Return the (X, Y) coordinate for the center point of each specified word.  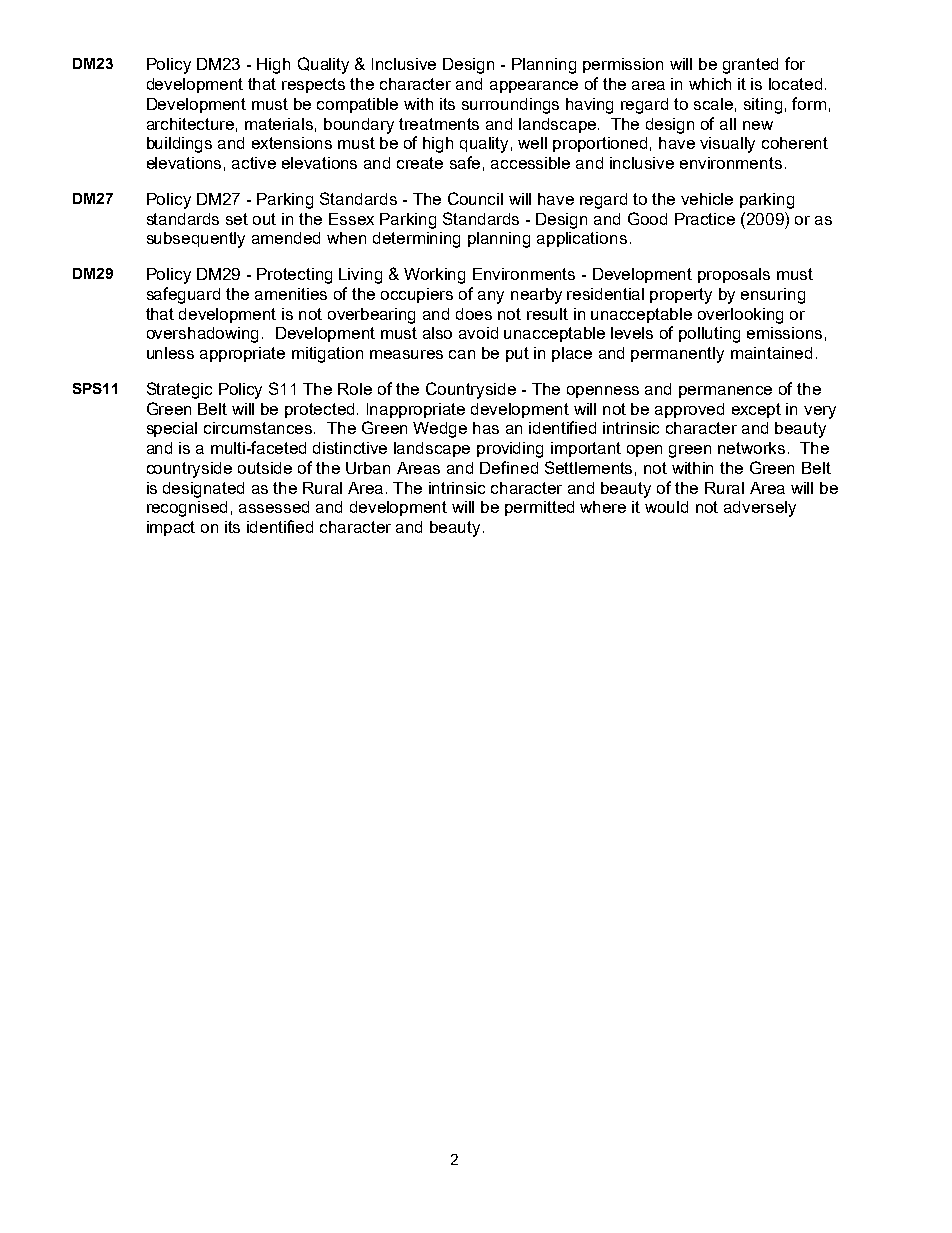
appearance (534, 87)
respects (313, 85)
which (710, 84)
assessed (274, 507)
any (491, 297)
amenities (291, 294)
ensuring (773, 296)
